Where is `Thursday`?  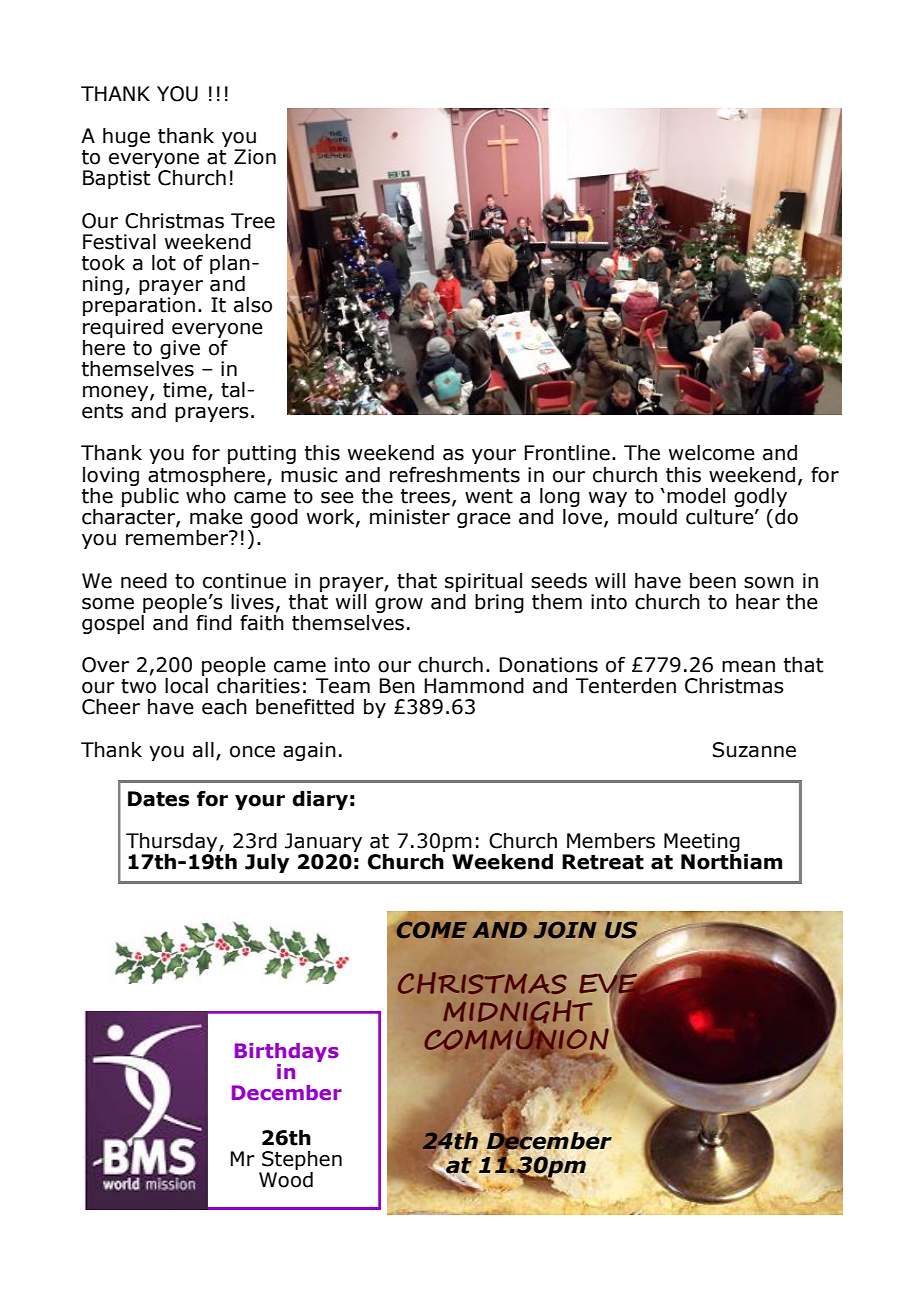 Thursday is located at coordinates (173, 844).
